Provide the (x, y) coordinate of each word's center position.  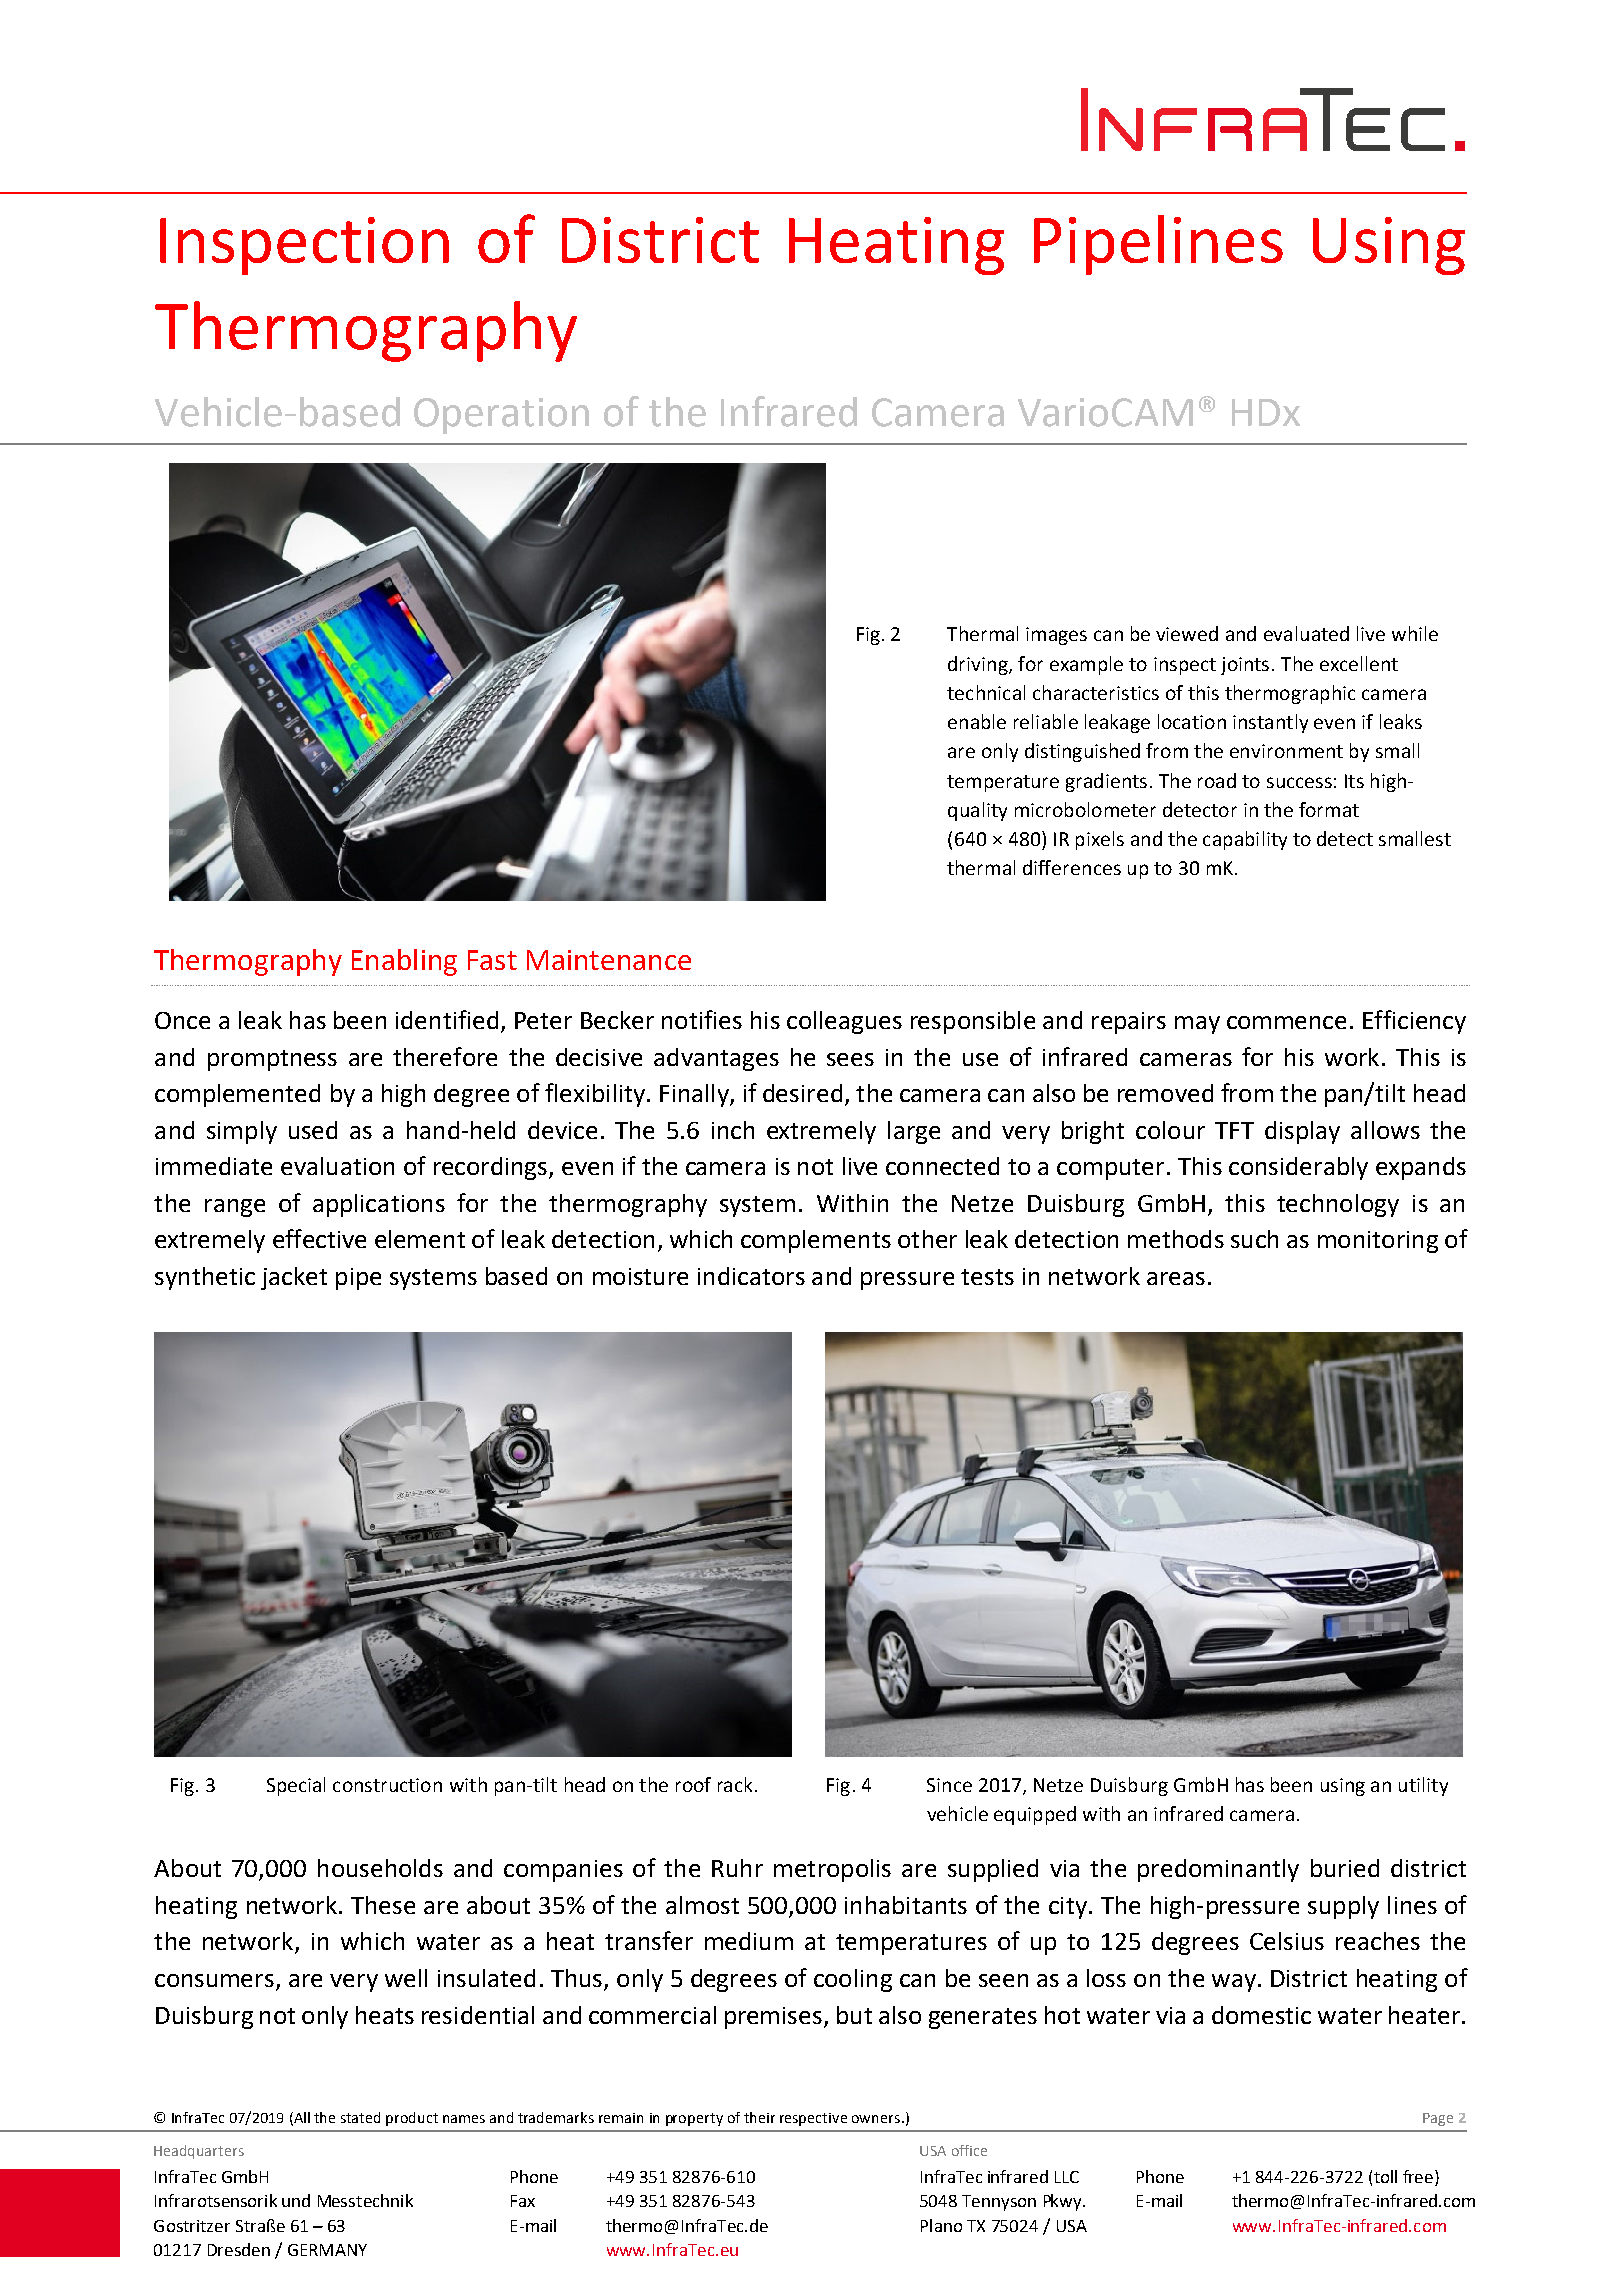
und (296, 2200)
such (1254, 1239)
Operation (501, 416)
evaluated (1306, 633)
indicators (751, 1276)
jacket (294, 1278)
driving (979, 665)
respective (813, 2119)
